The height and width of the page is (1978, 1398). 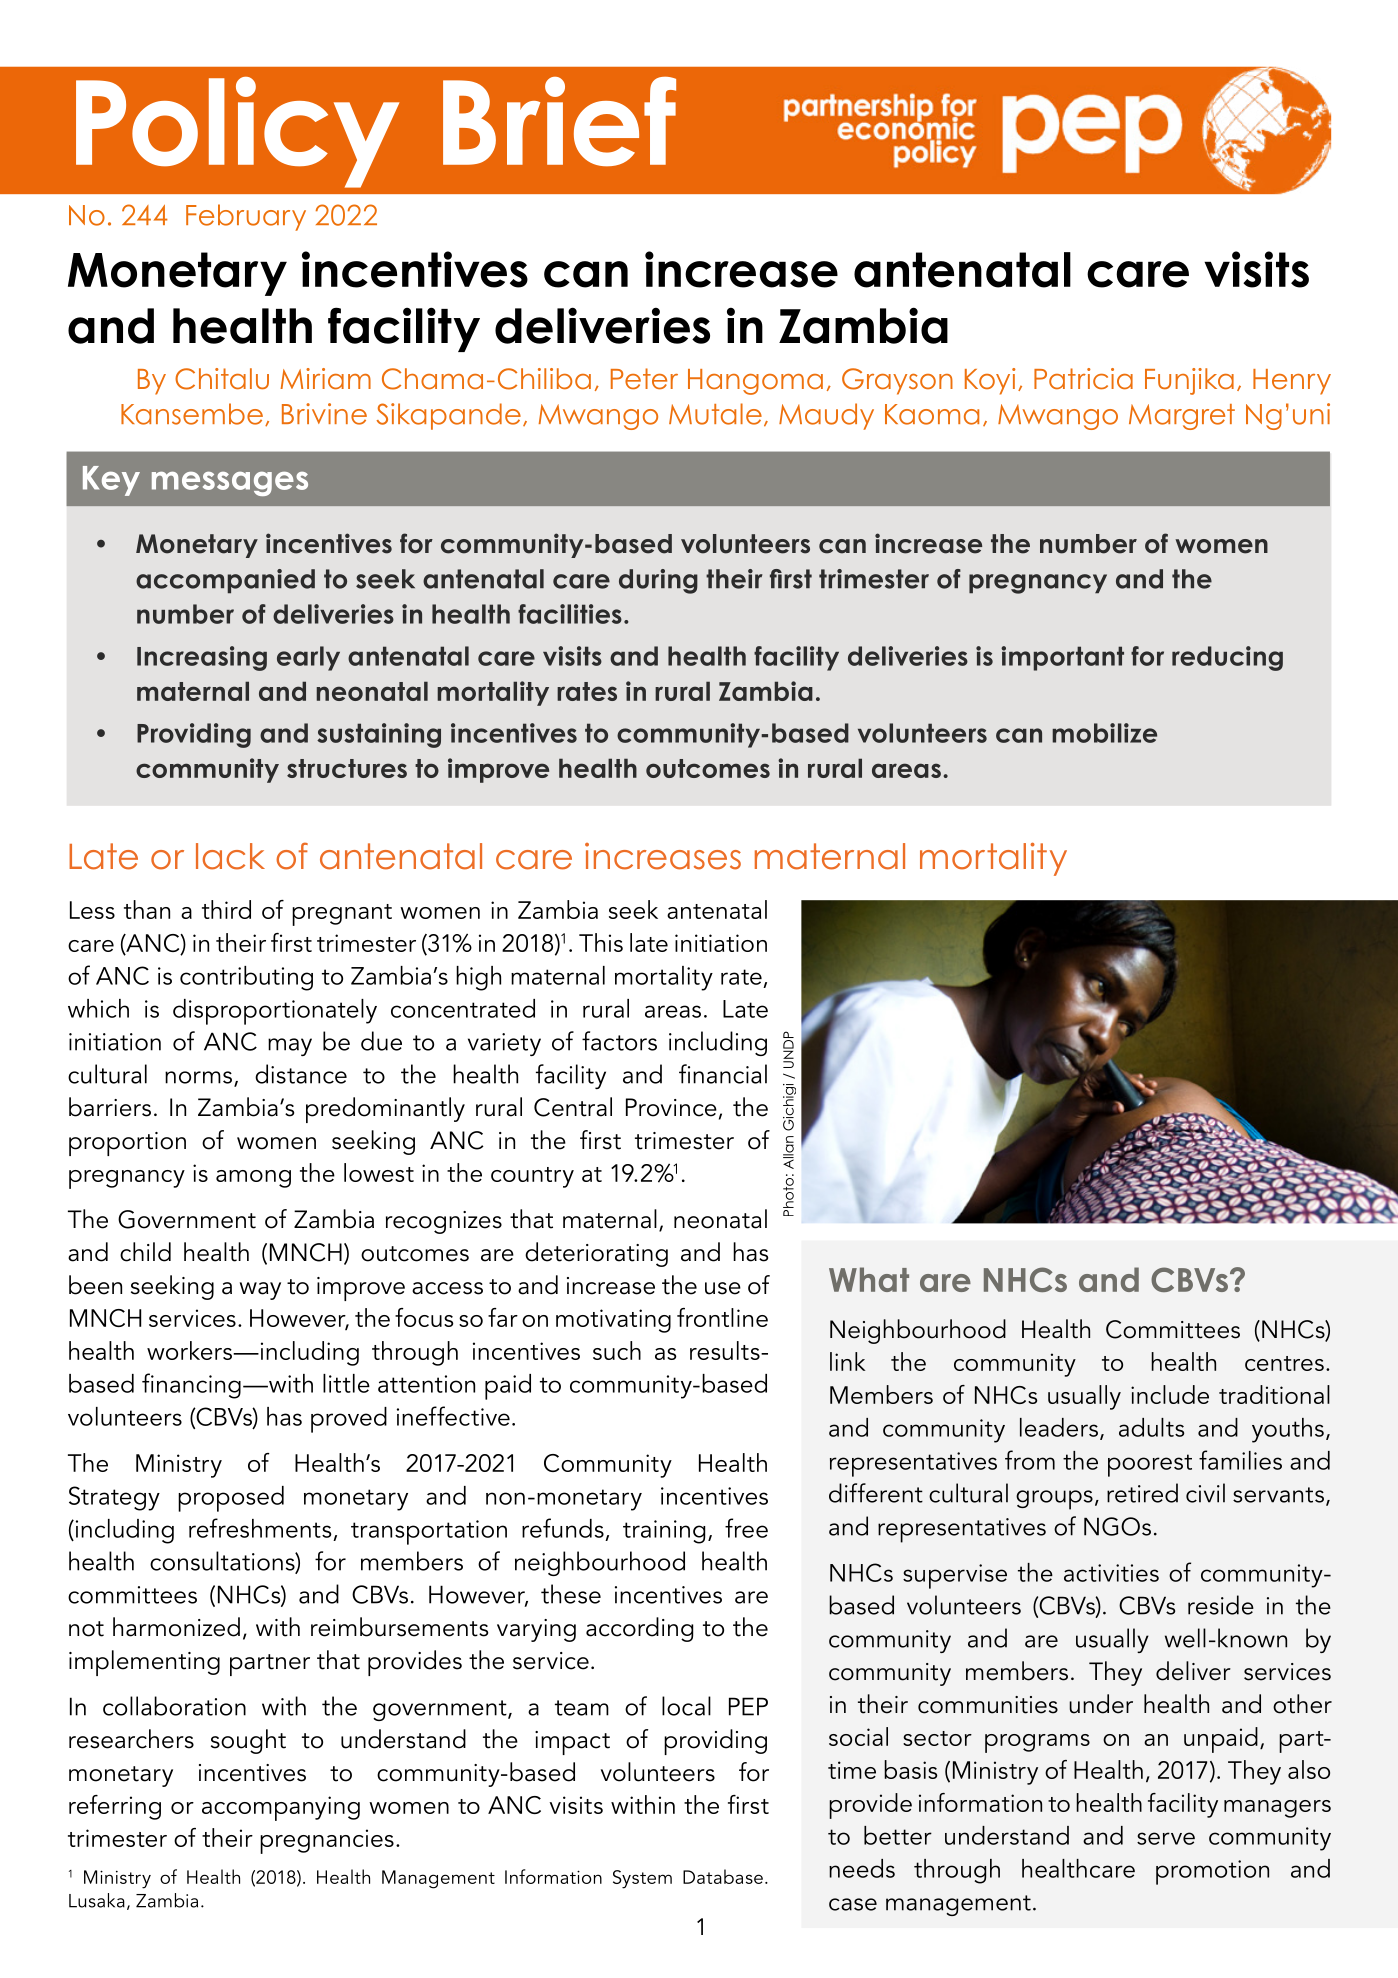 I want to click on factors, so click(x=619, y=1041).
